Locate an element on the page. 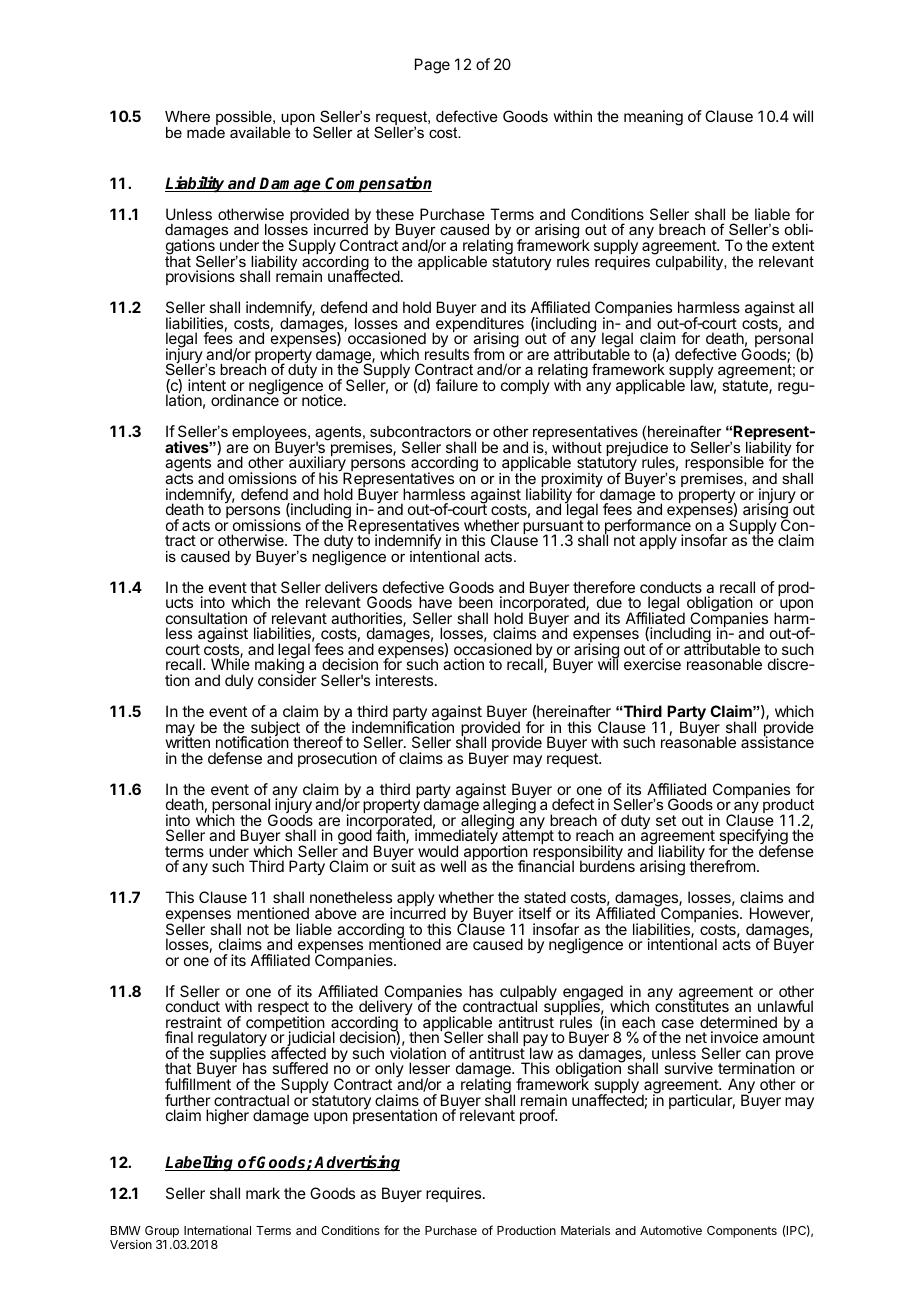 Image resolution: width=924 pixels, height=1308 pixels. Advertising is located at coordinates (356, 1163).
